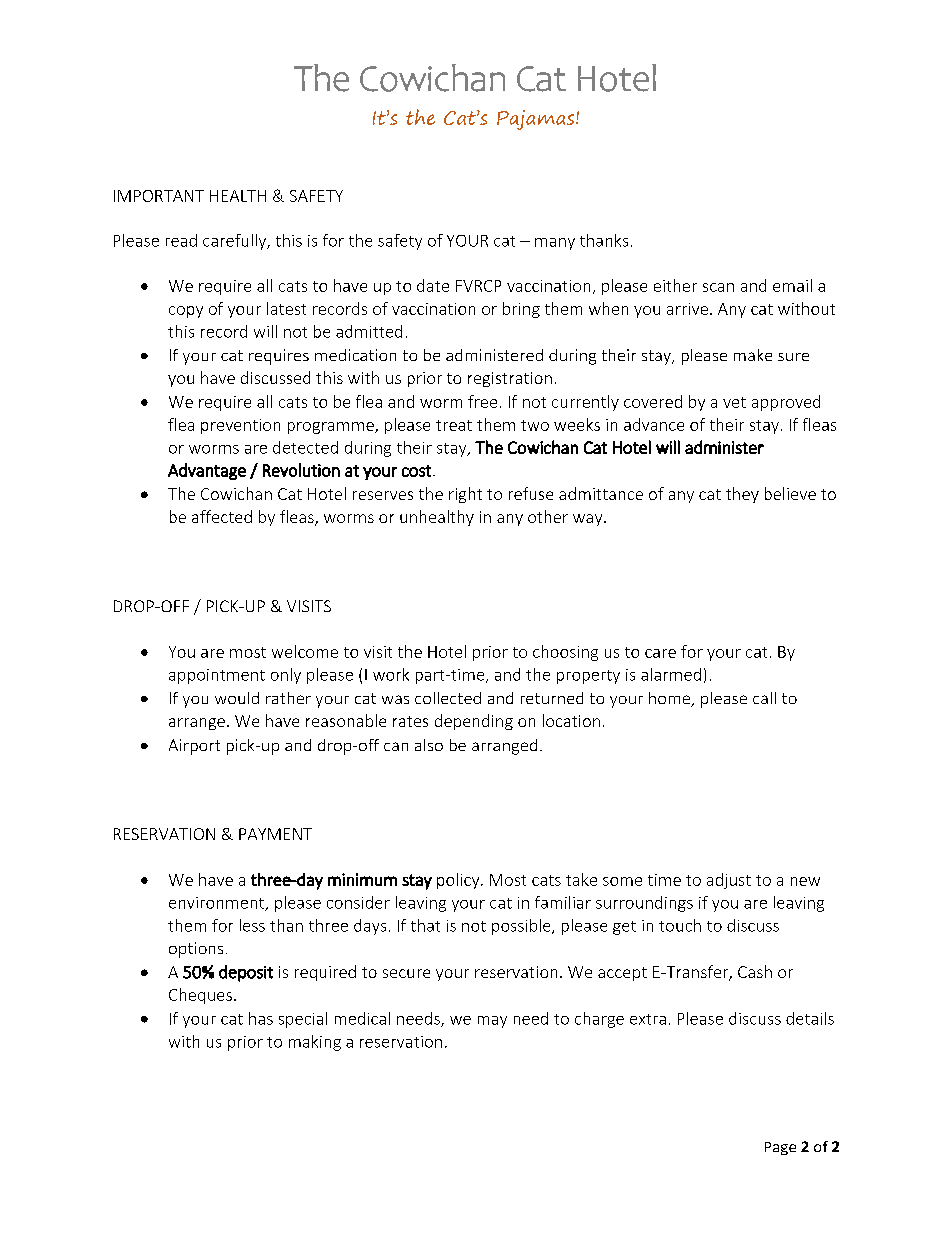 The width and height of the screenshot is (952, 1233). I want to click on possible, so click(522, 927).
